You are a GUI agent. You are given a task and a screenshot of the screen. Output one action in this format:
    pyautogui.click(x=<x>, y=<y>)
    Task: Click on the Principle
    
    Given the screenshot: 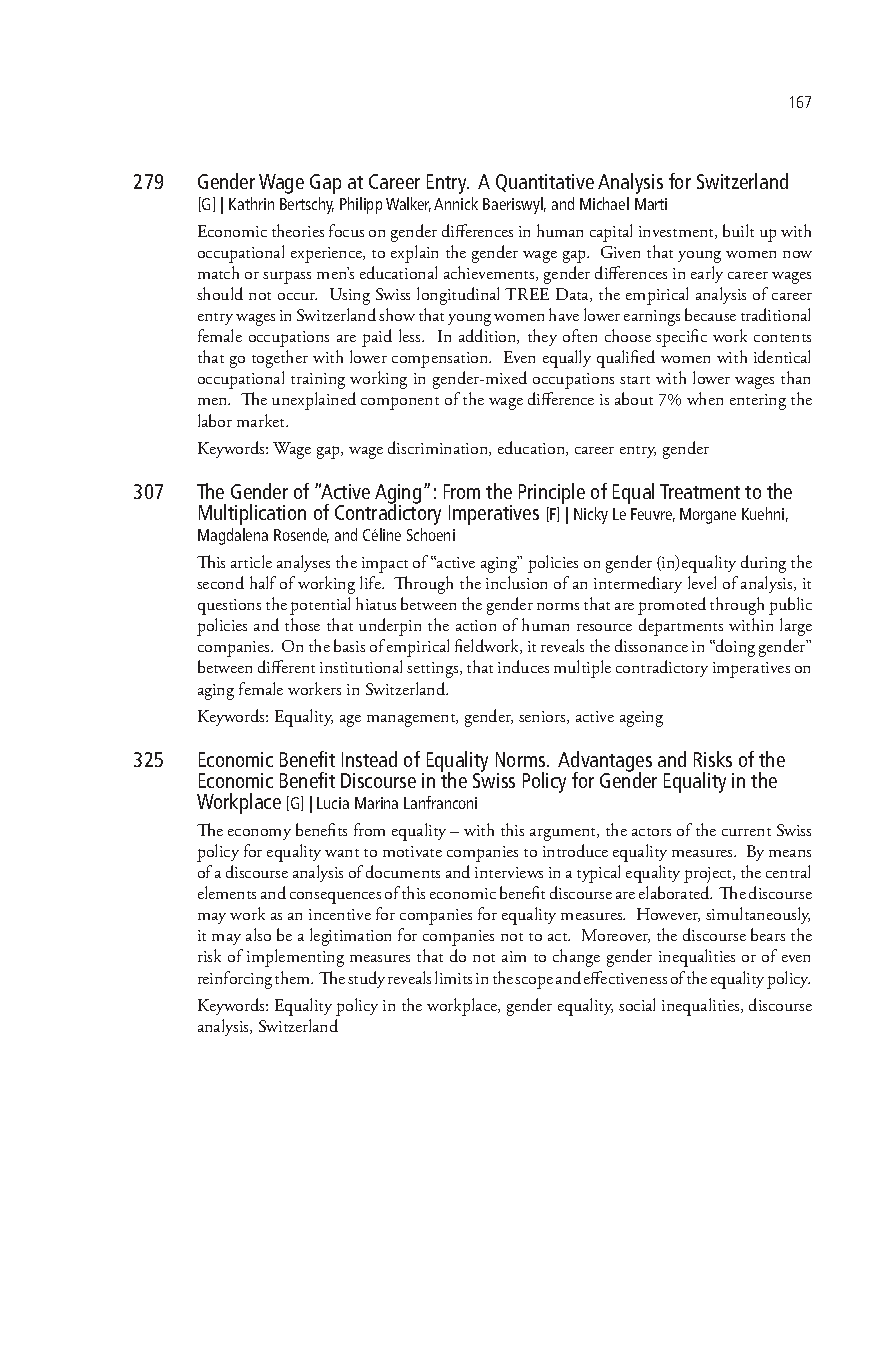 What is the action you would take?
    pyautogui.click(x=552, y=493)
